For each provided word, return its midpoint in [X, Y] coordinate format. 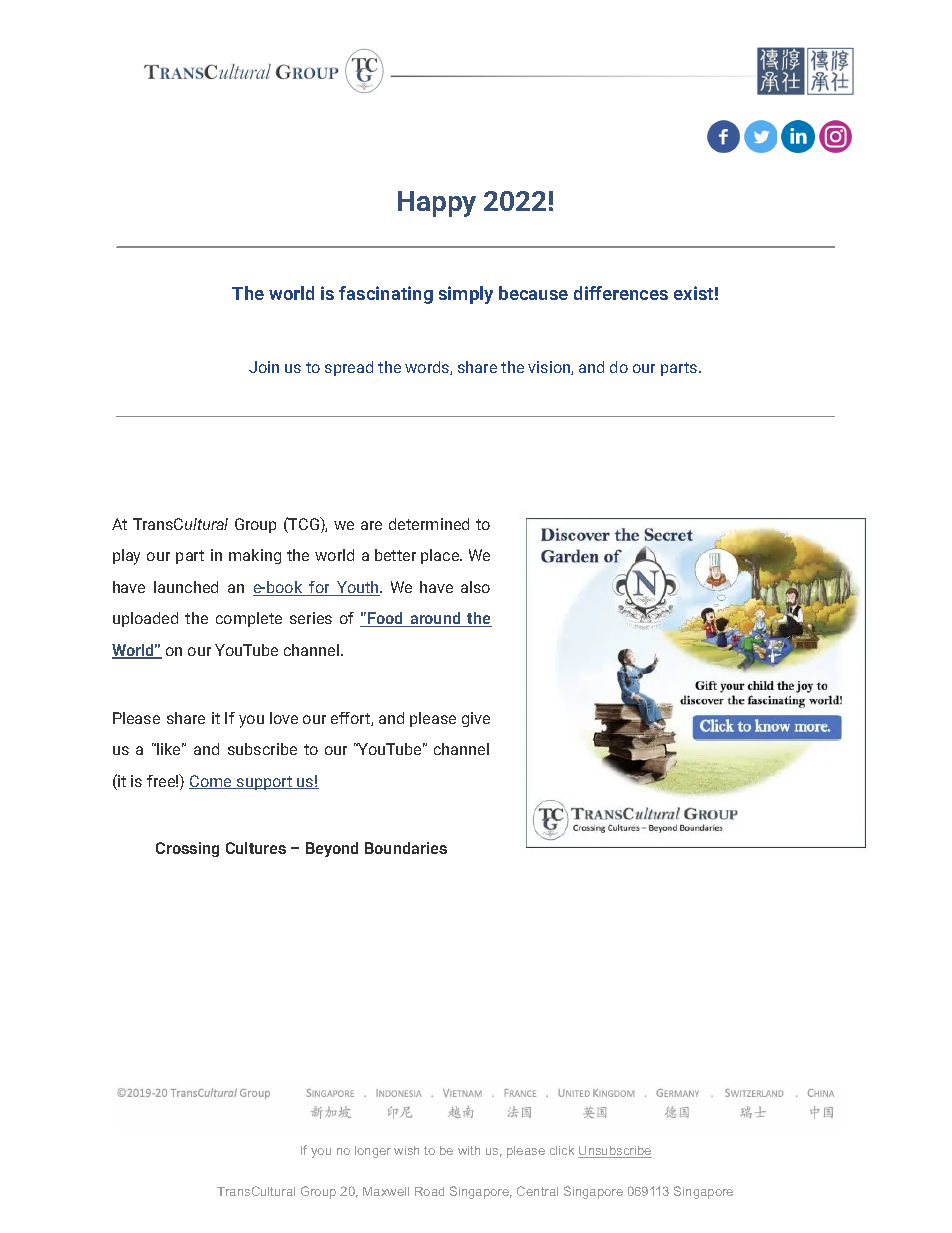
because [533, 293]
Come [211, 782]
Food [385, 619]
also [475, 587]
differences [621, 293]
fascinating [386, 295]
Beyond [332, 849]
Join [264, 367]
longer [373, 1152]
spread [349, 368]
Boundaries [406, 848]
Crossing [187, 849]
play [126, 557]
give [476, 719]
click [562, 1150]
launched [186, 587]
